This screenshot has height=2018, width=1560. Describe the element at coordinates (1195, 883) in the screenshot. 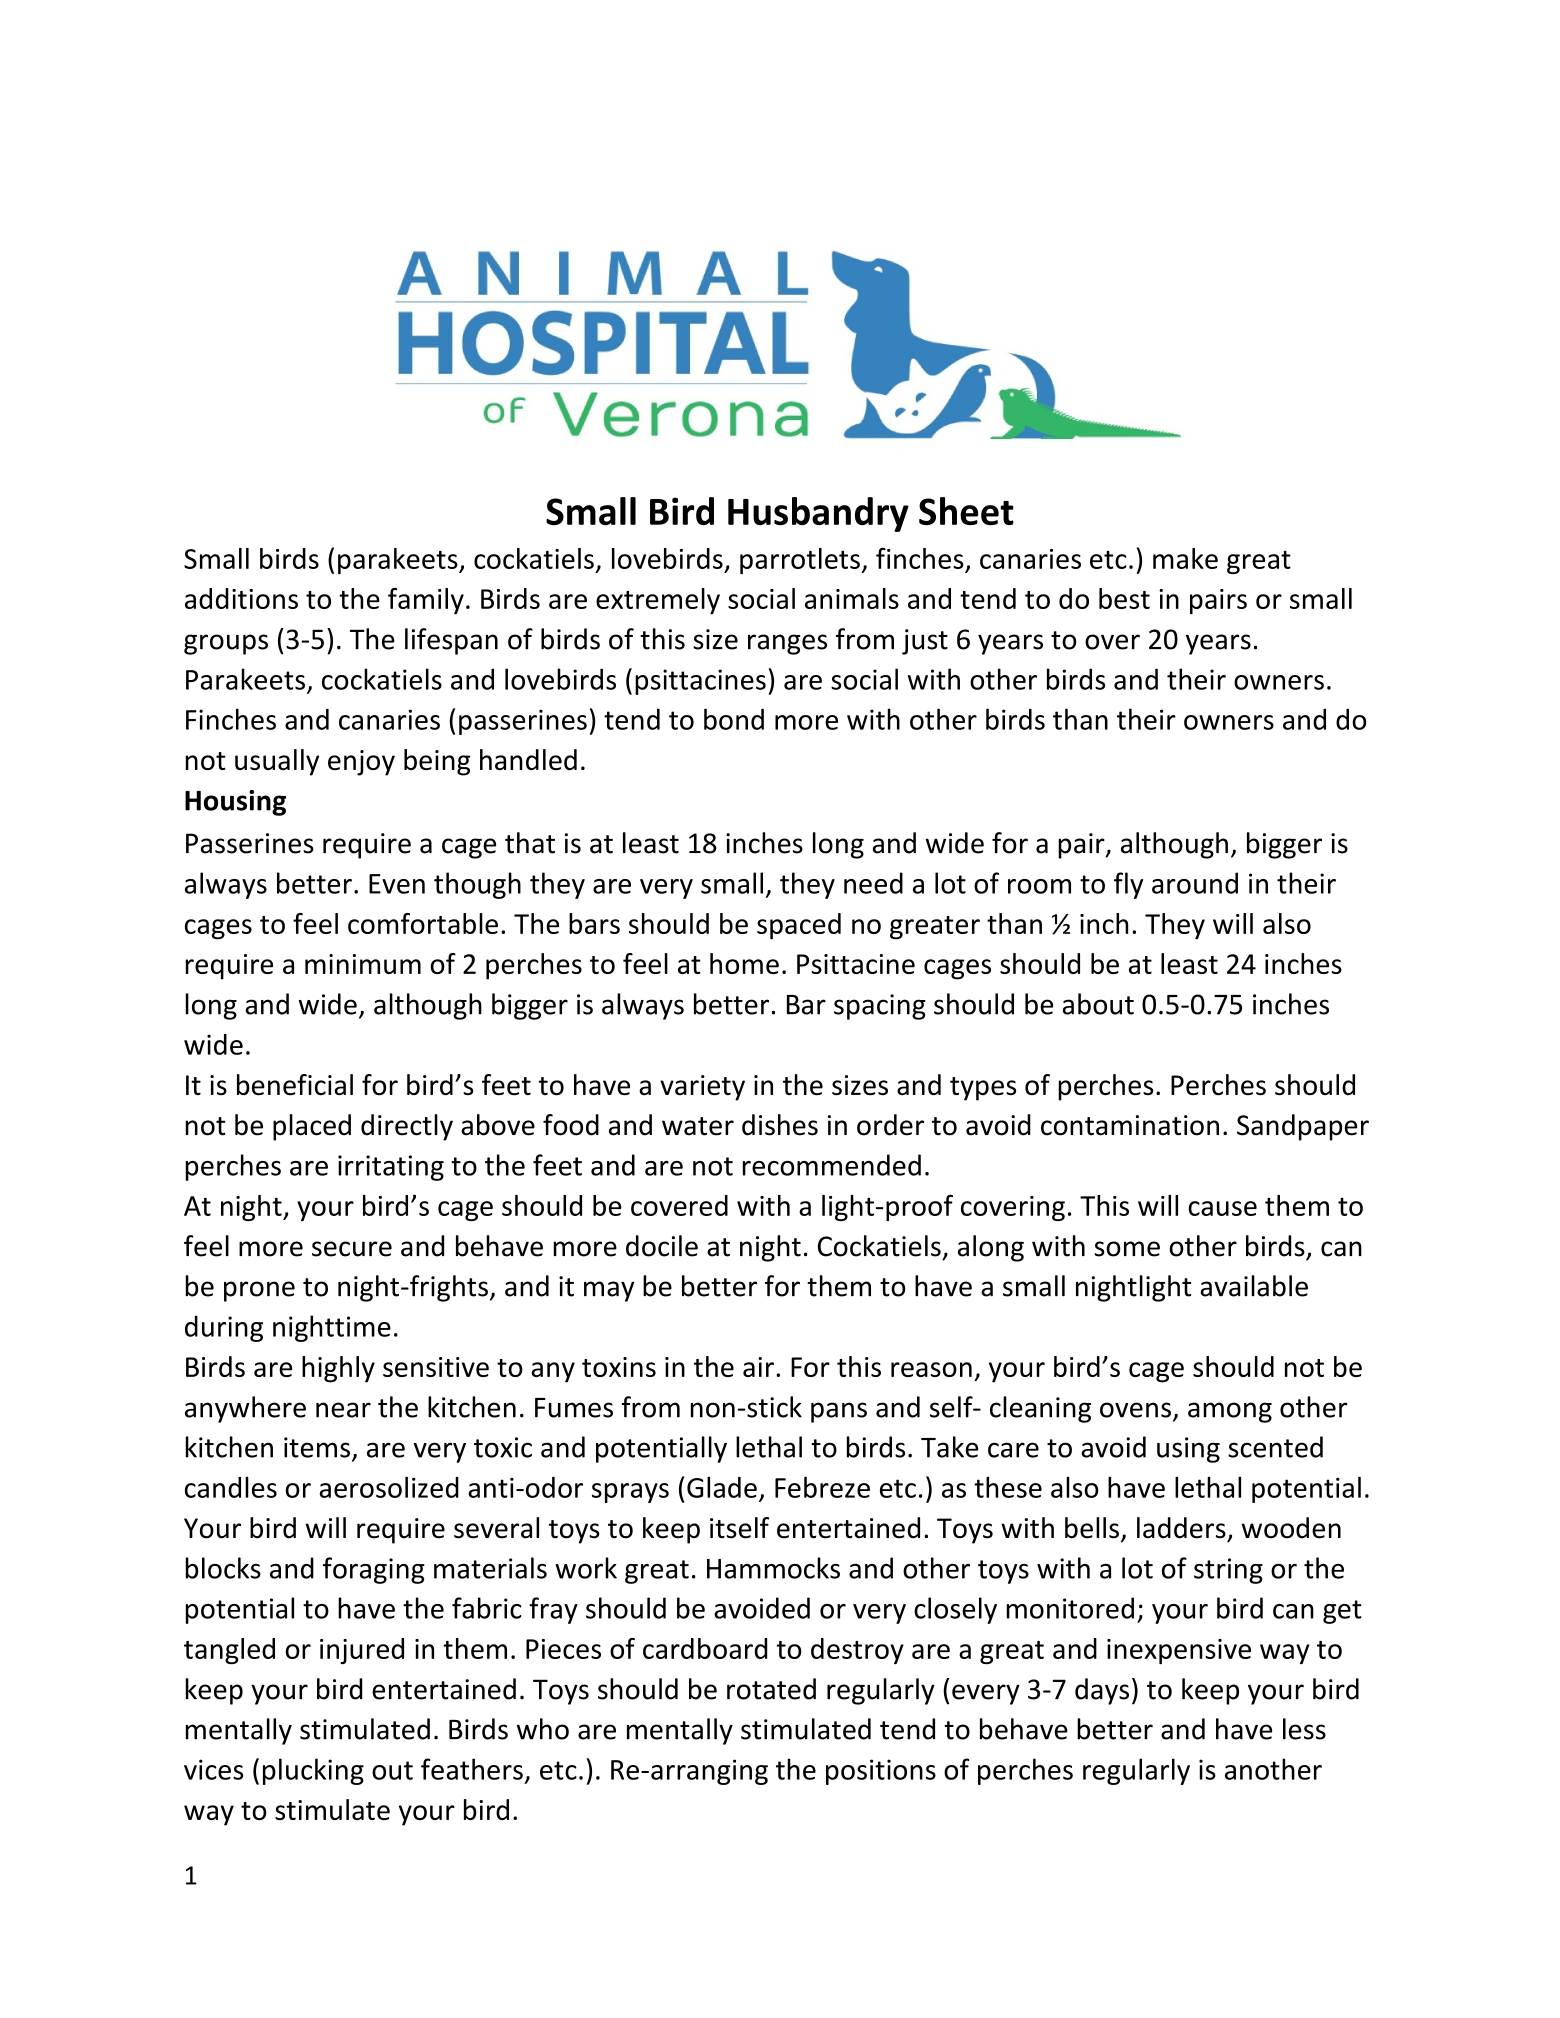

I see `around` at that location.
